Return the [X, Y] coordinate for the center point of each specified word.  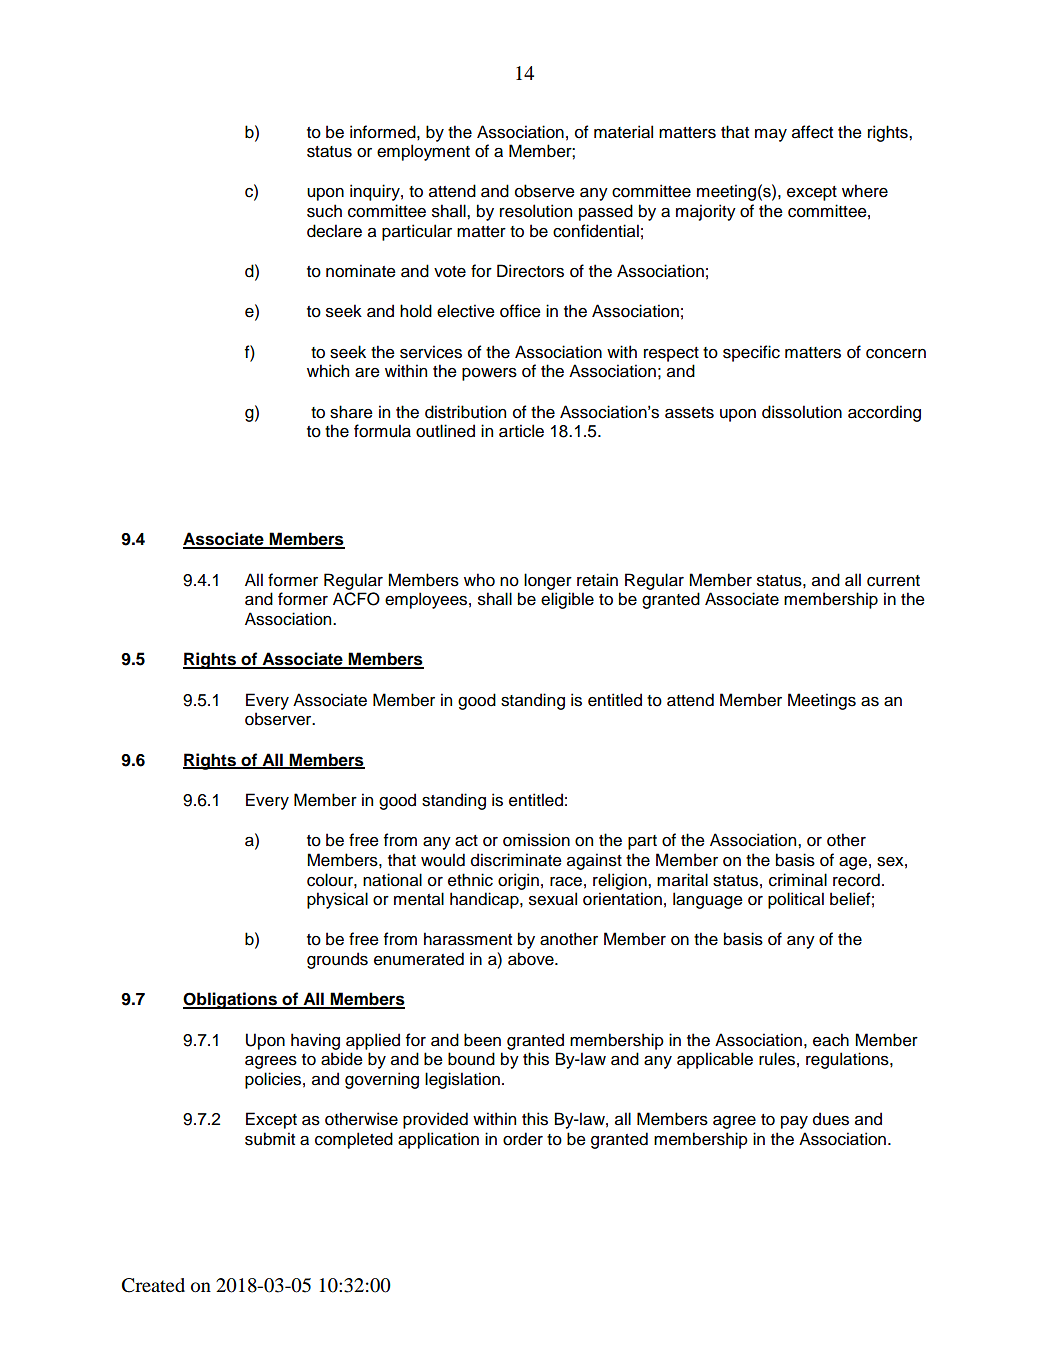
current [893, 581]
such [324, 211]
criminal [798, 880]
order [523, 1139]
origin [518, 881]
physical [337, 900]
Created [153, 1285]
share [351, 412]
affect [812, 132]
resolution [536, 211]
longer [548, 581]
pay [794, 1122]
